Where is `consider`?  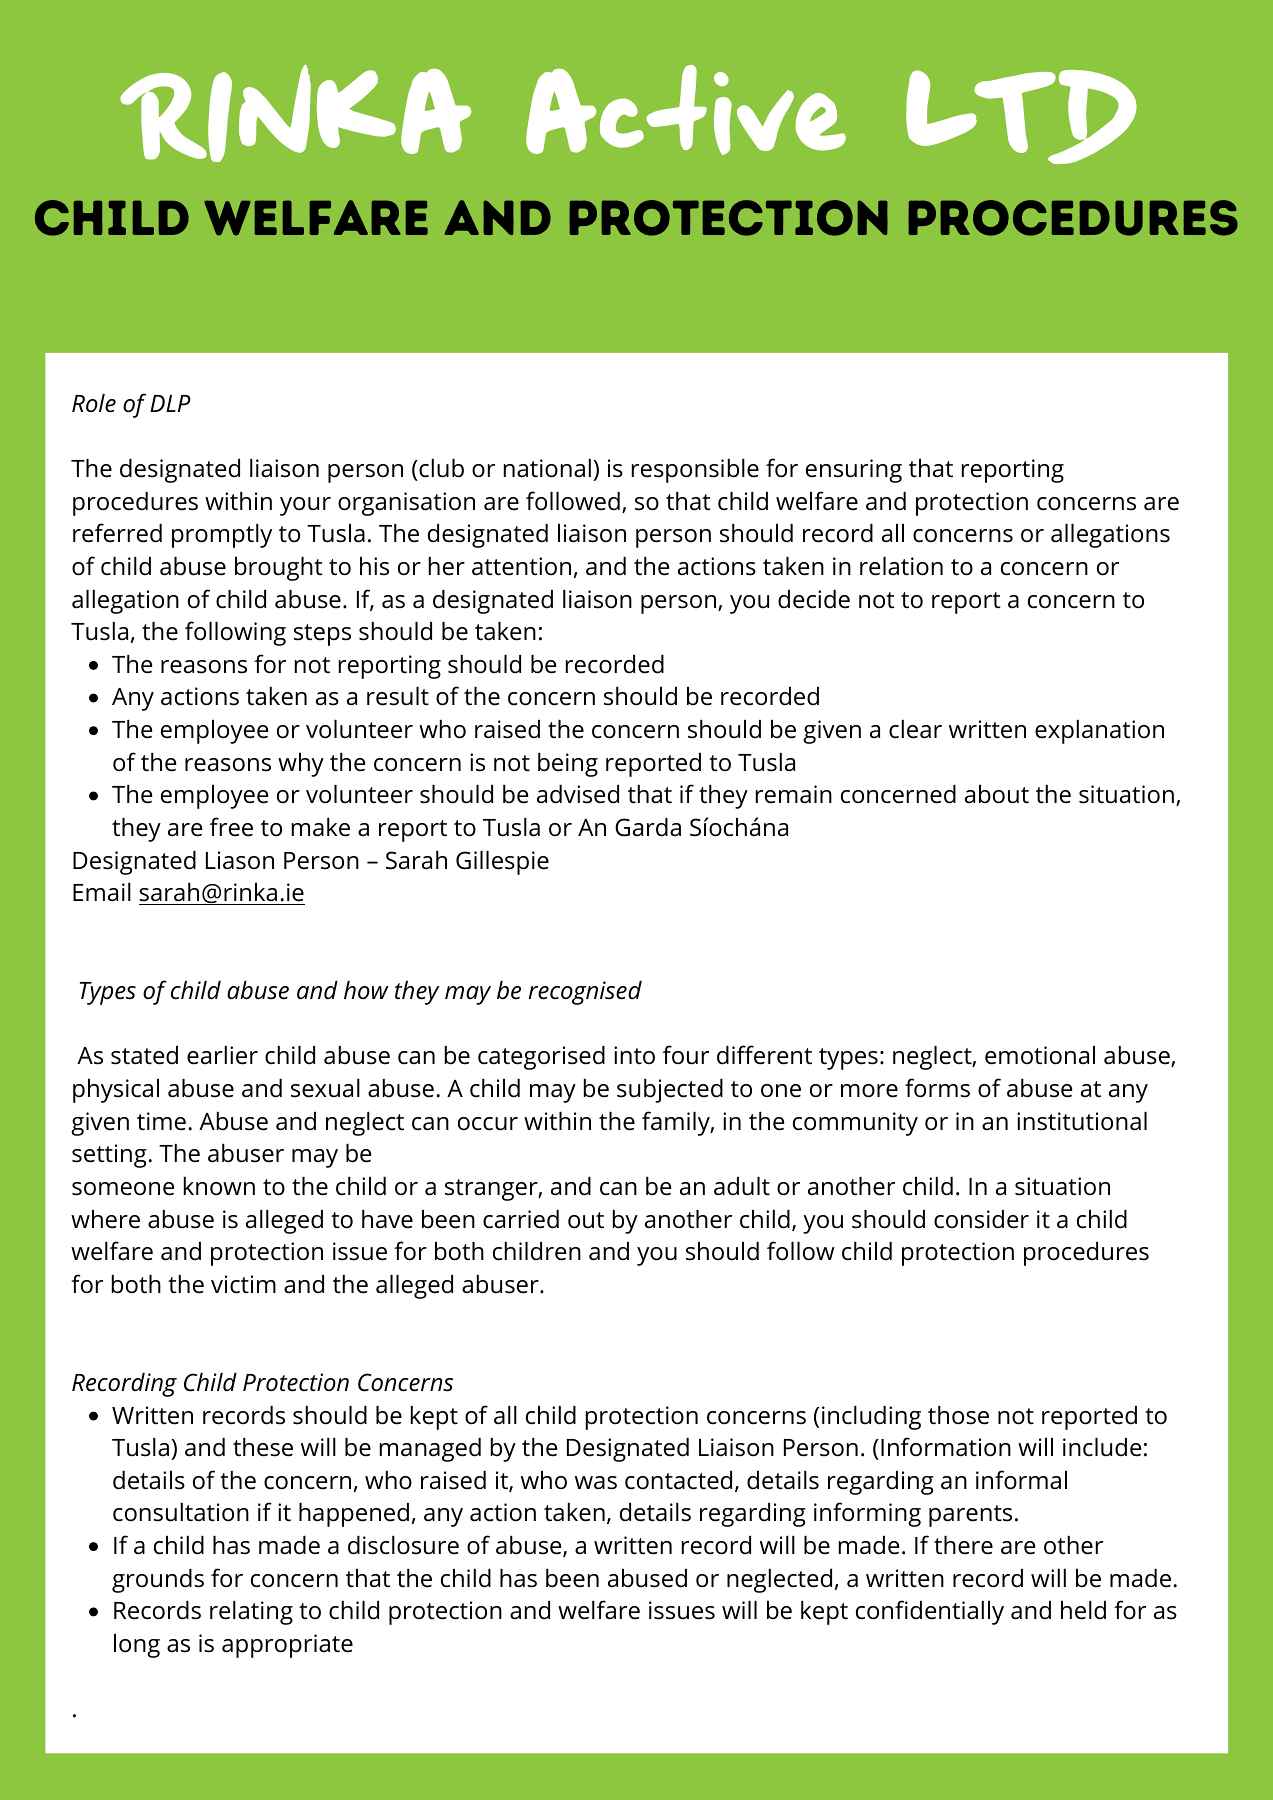
consider is located at coordinates (981, 1219).
